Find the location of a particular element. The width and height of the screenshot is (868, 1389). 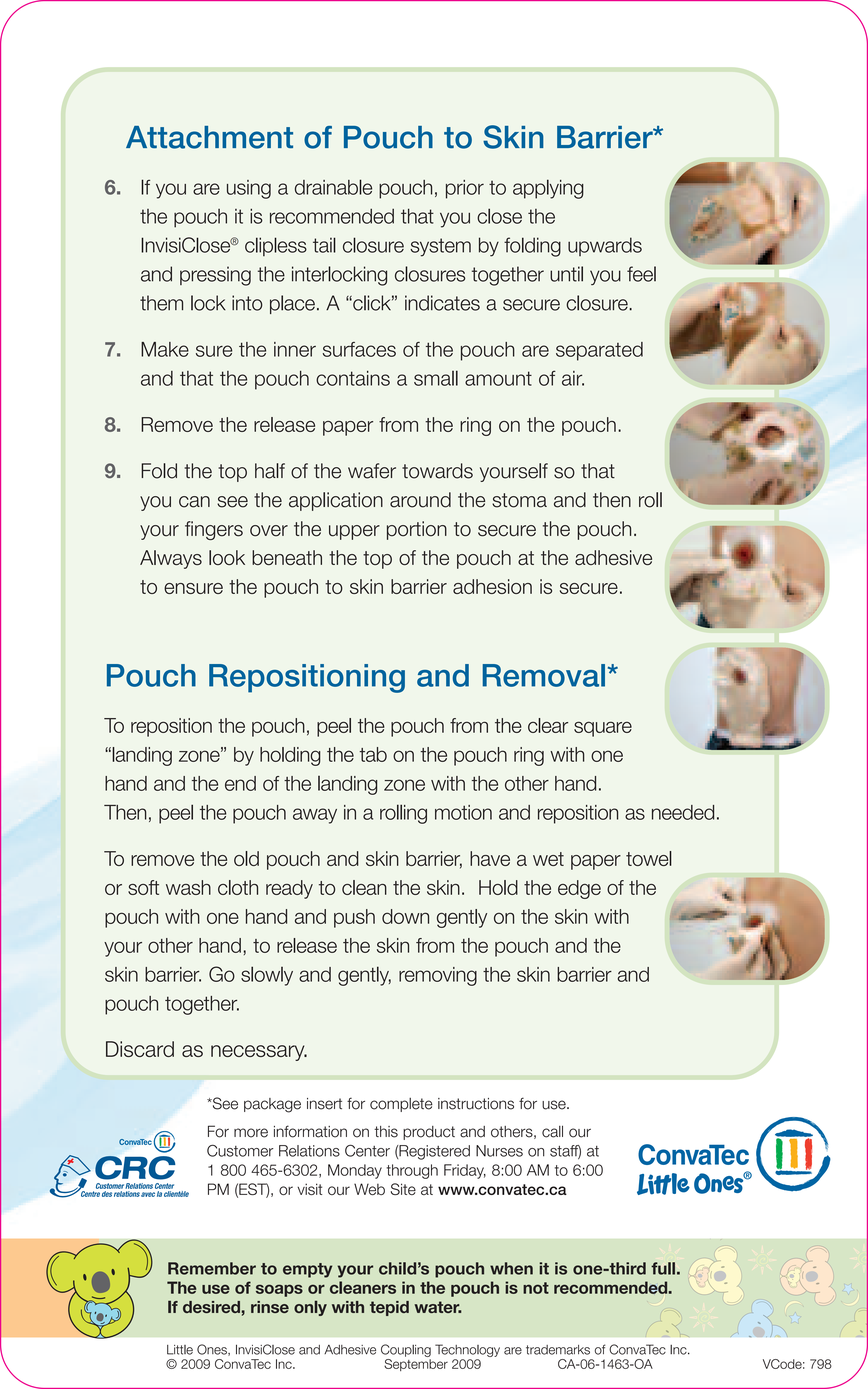

call is located at coordinates (552, 1131).
